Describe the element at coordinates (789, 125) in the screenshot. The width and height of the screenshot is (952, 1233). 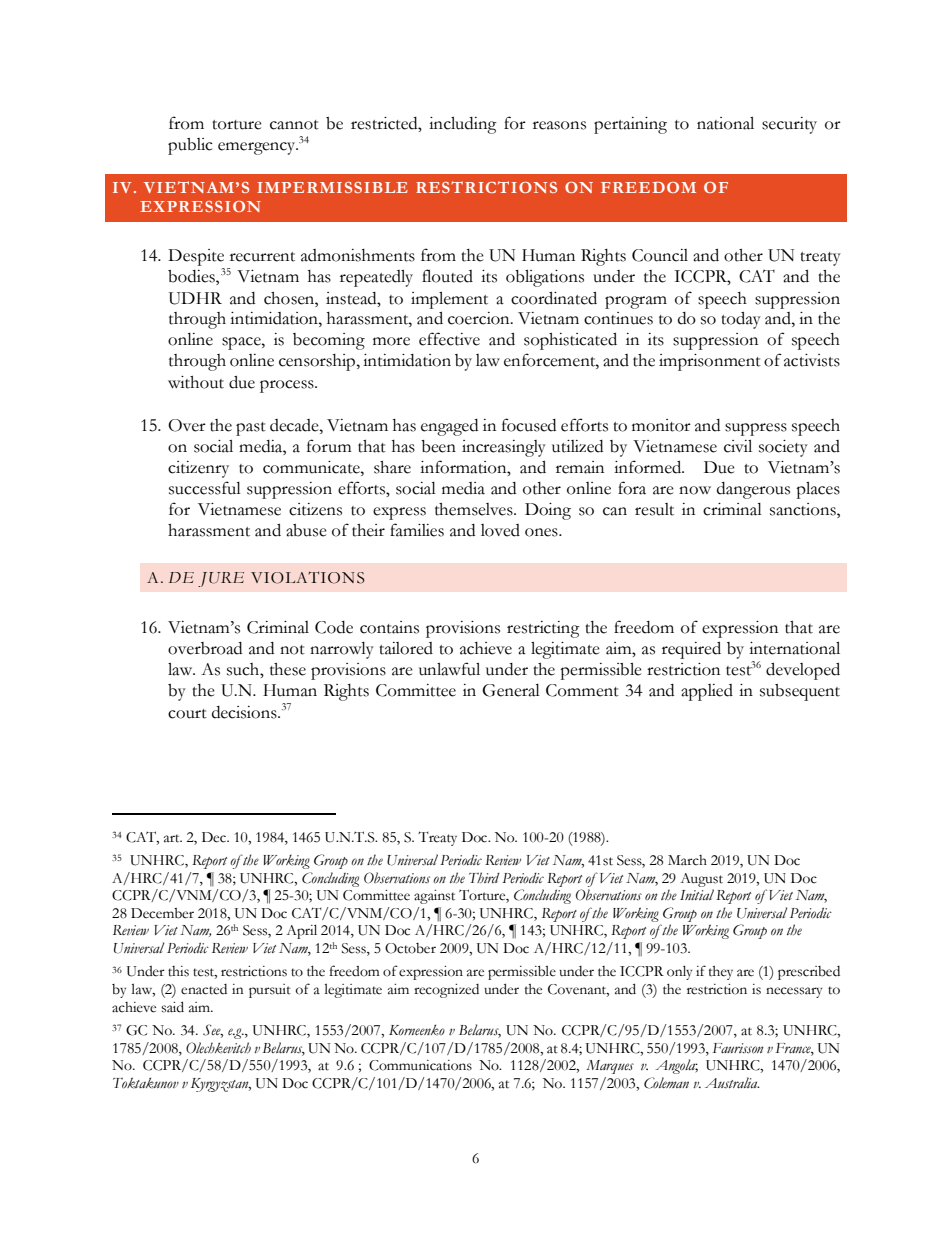
I see `security` at that location.
